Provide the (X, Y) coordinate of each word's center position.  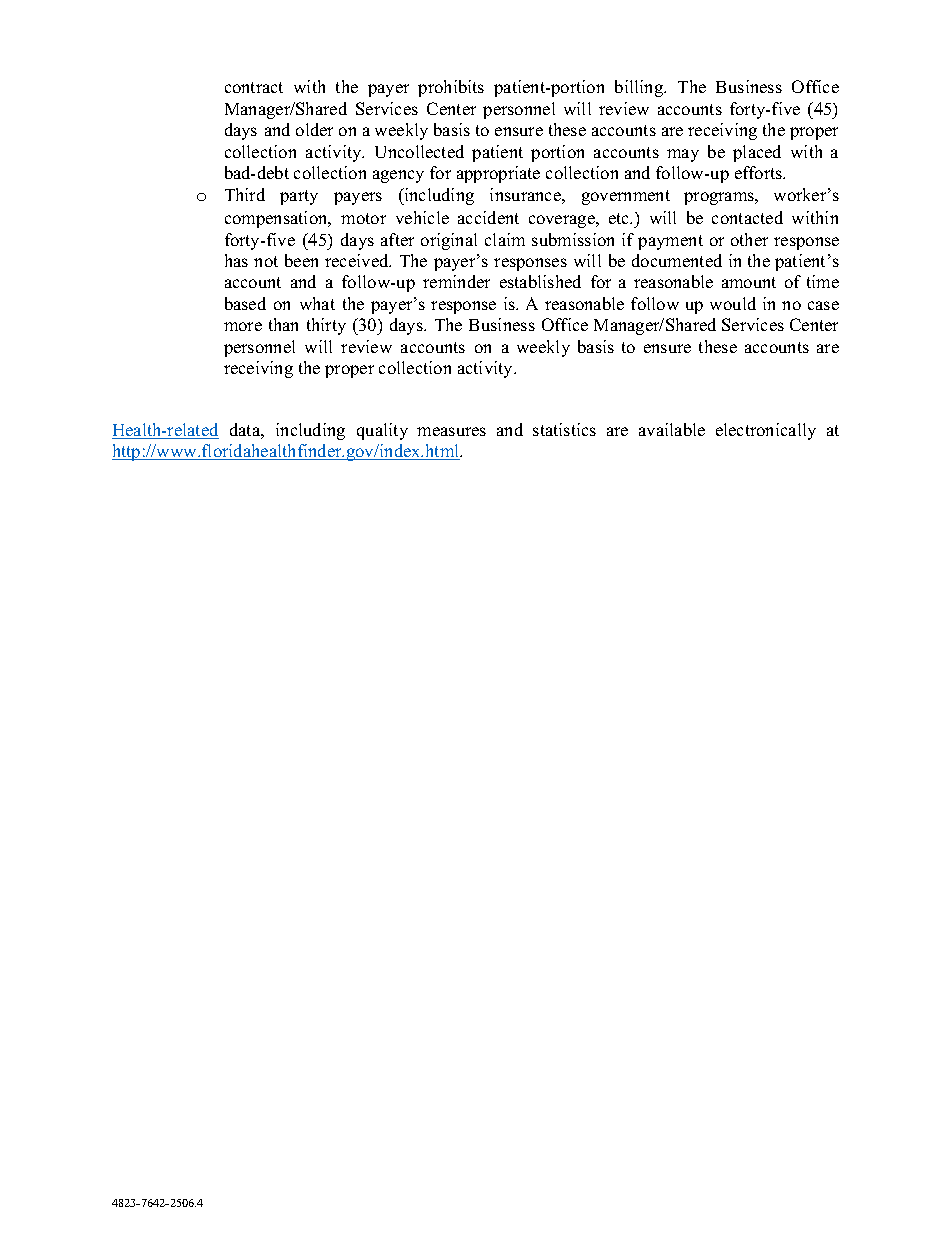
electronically (766, 431)
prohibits (451, 88)
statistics (564, 429)
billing (640, 88)
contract (254, 87)
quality (382, 431)
